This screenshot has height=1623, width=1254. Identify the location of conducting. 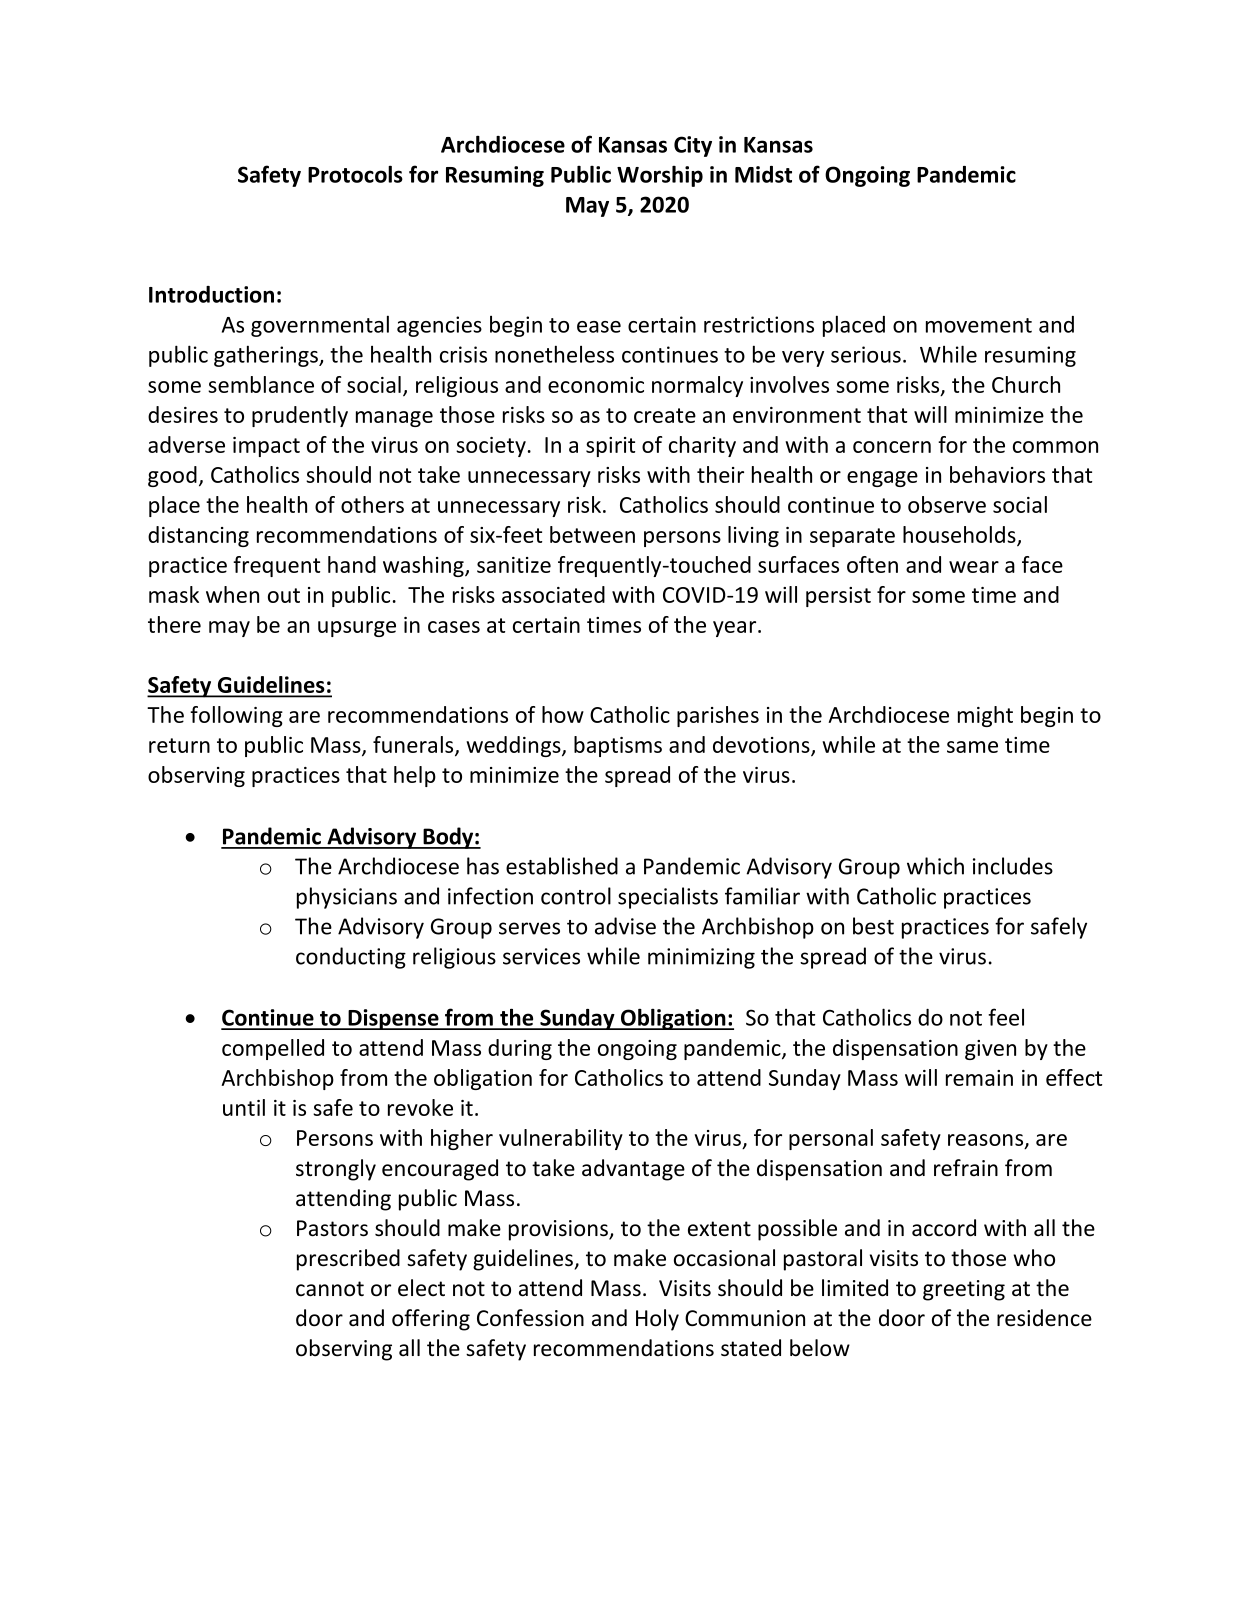
(351, 958).
